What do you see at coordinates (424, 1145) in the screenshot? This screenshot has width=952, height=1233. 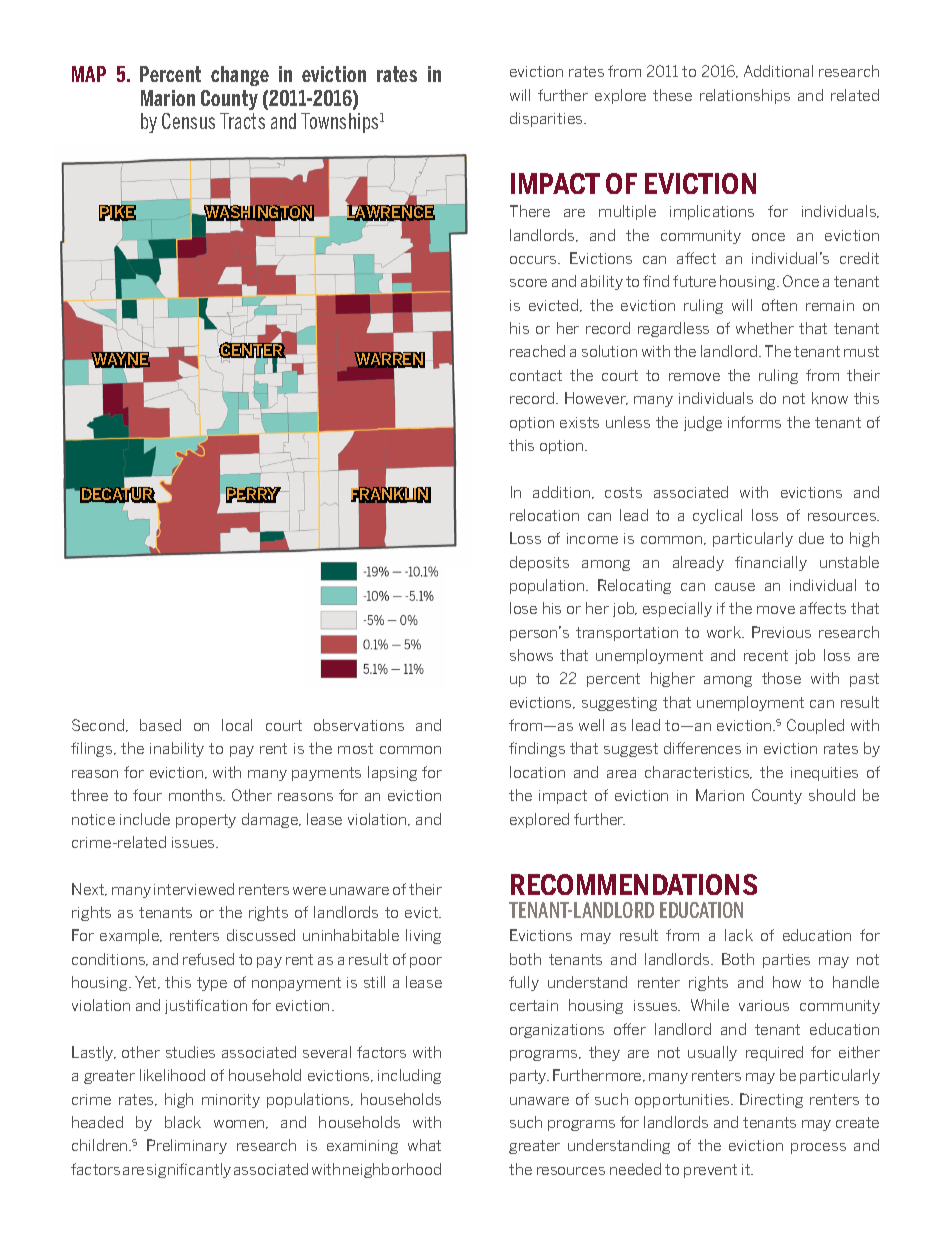 I see `what` at bounding box center [424, 1145].
